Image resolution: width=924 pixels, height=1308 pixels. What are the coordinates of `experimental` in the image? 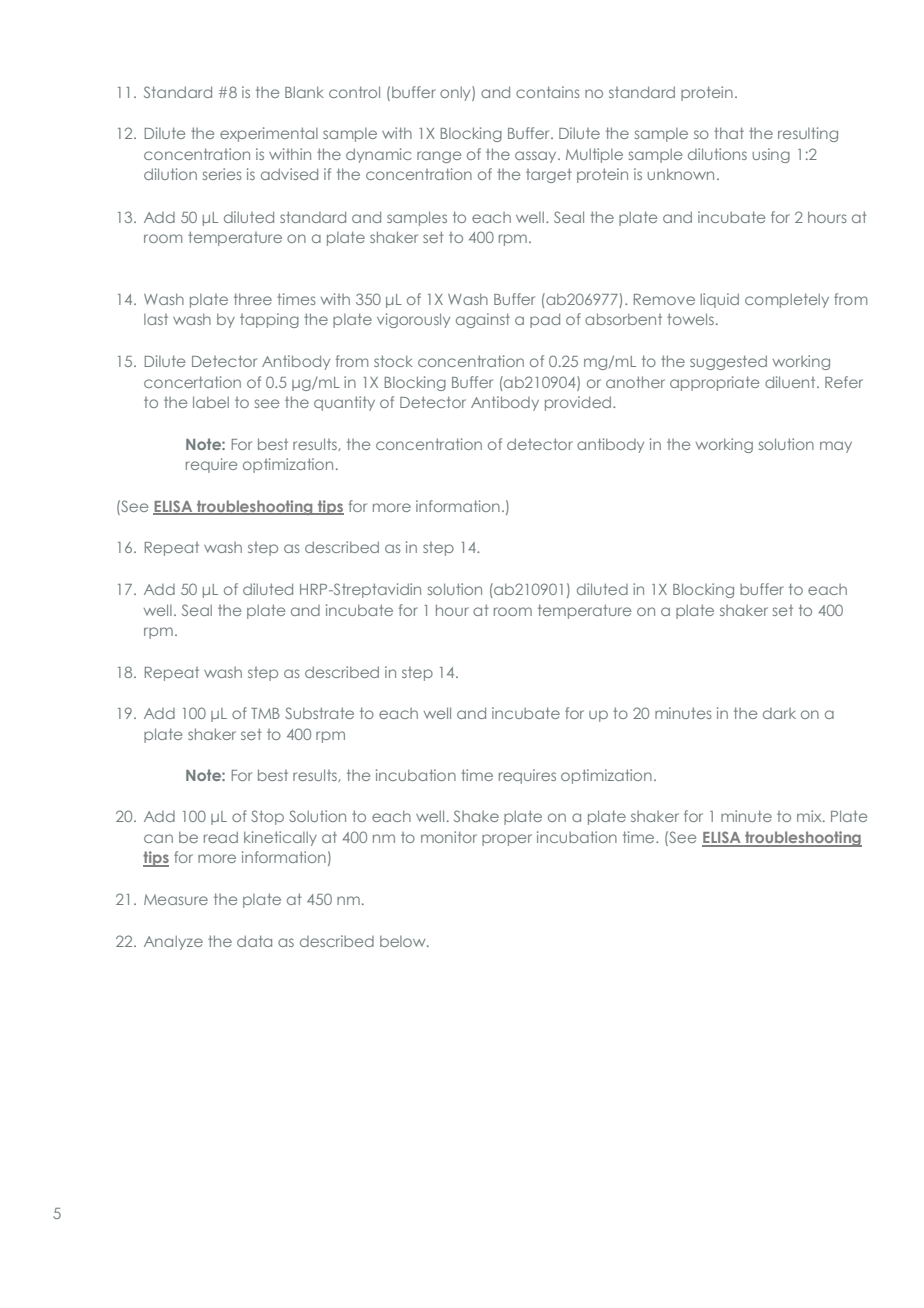 It's located at (269, 134).
